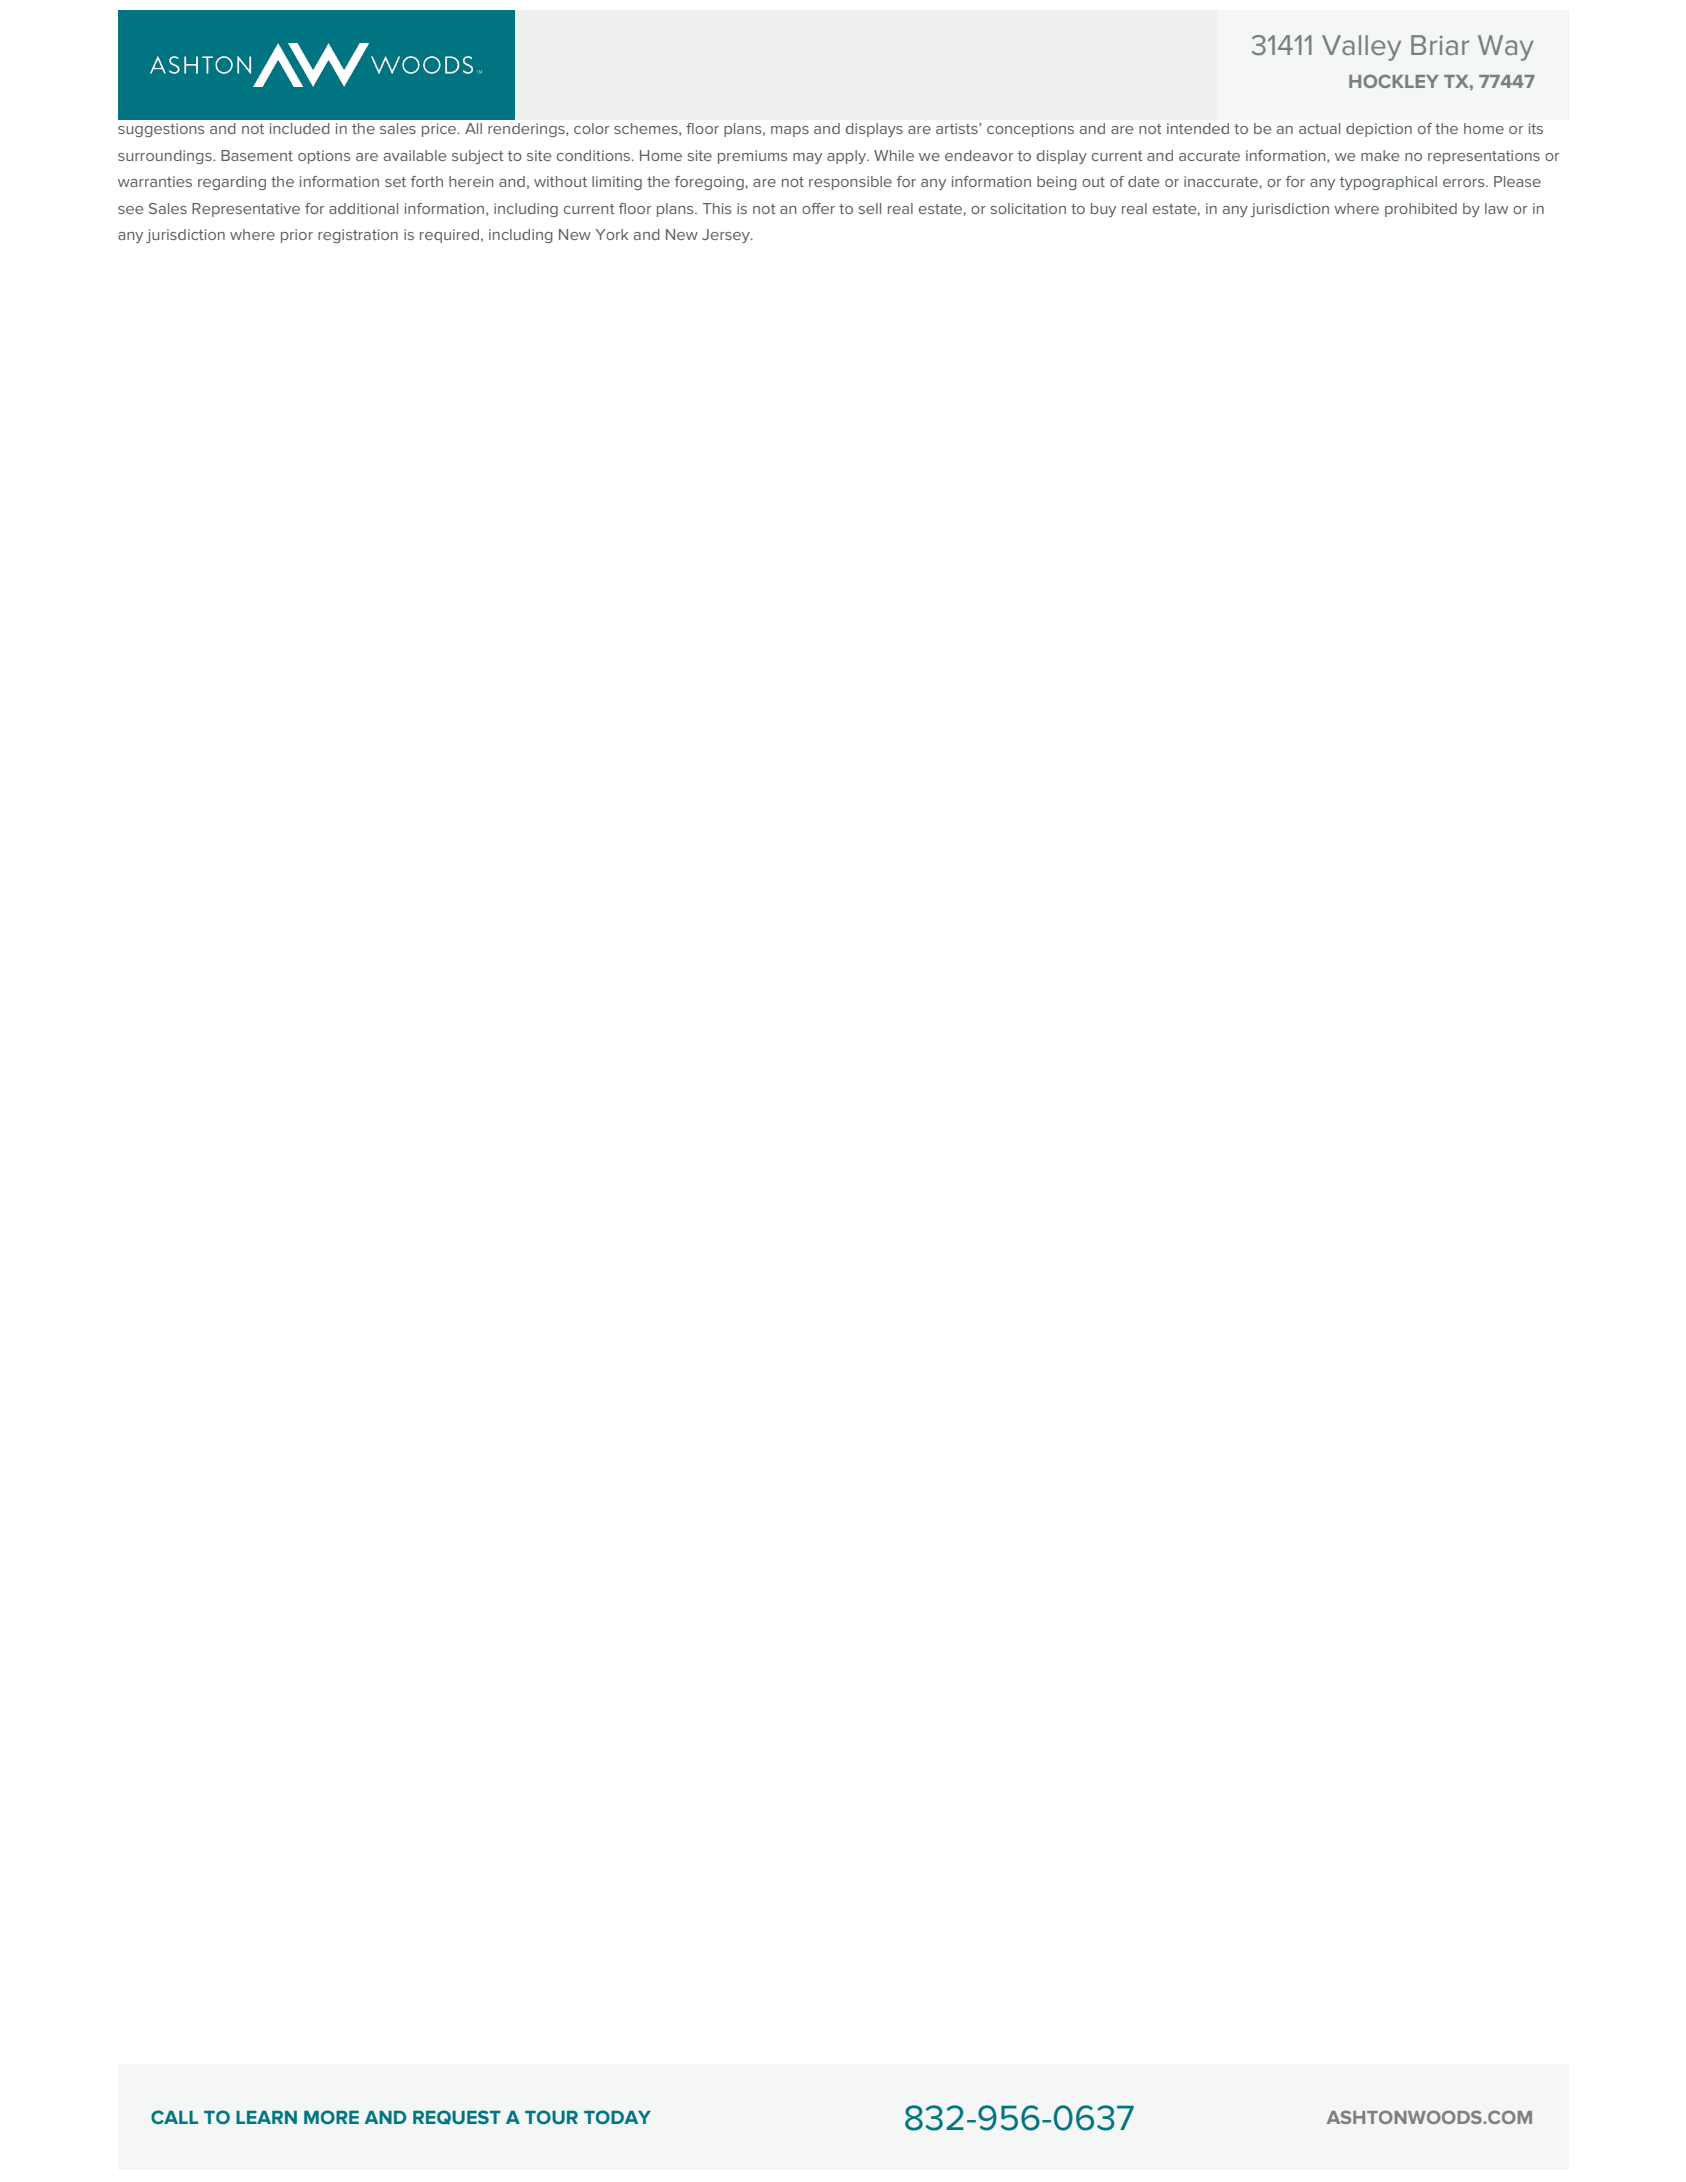  I want to click on maps, so click(790, 131).
